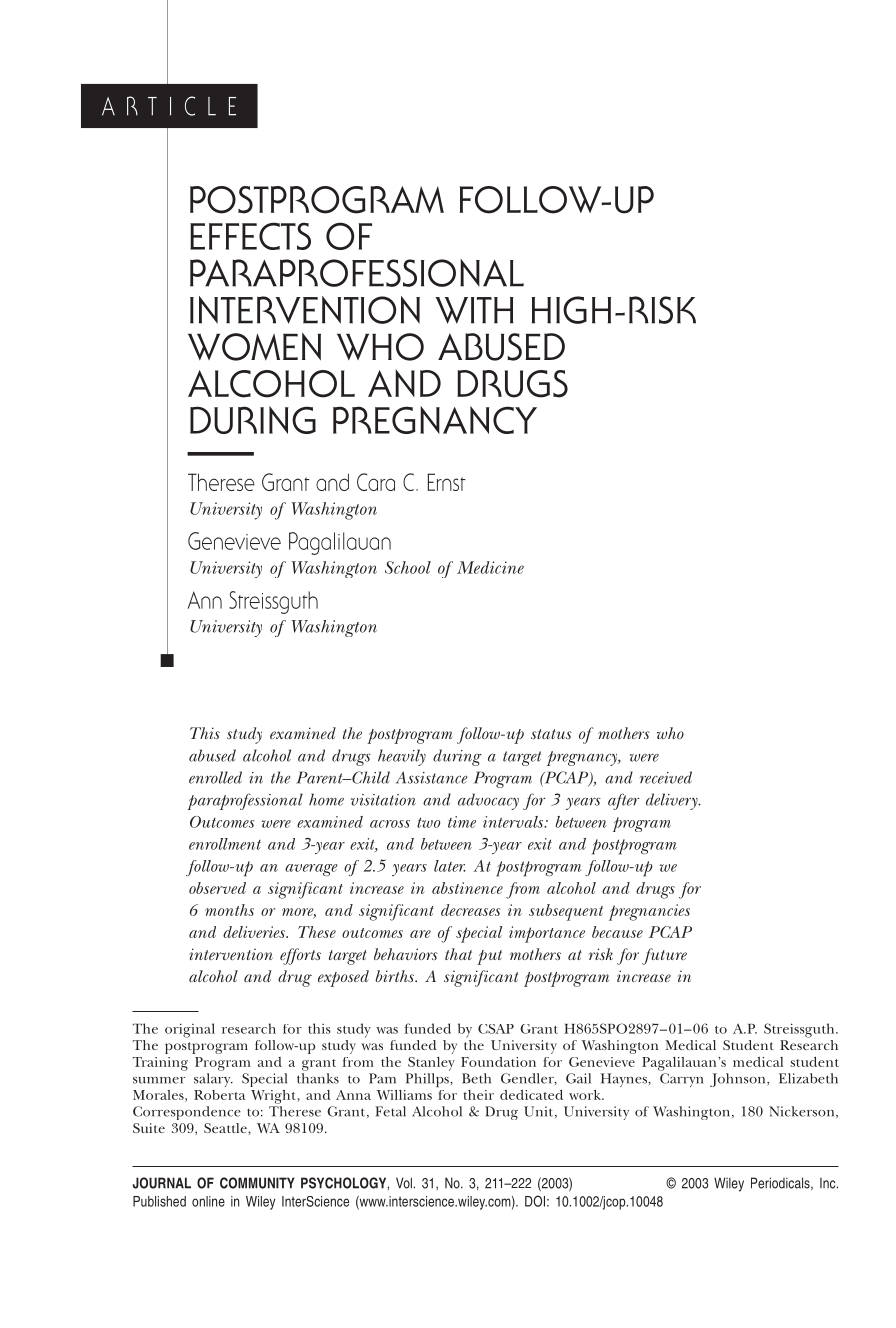  Describe the element at coordinates (208, 1201) in the screenshot. I see `online` at that location.
